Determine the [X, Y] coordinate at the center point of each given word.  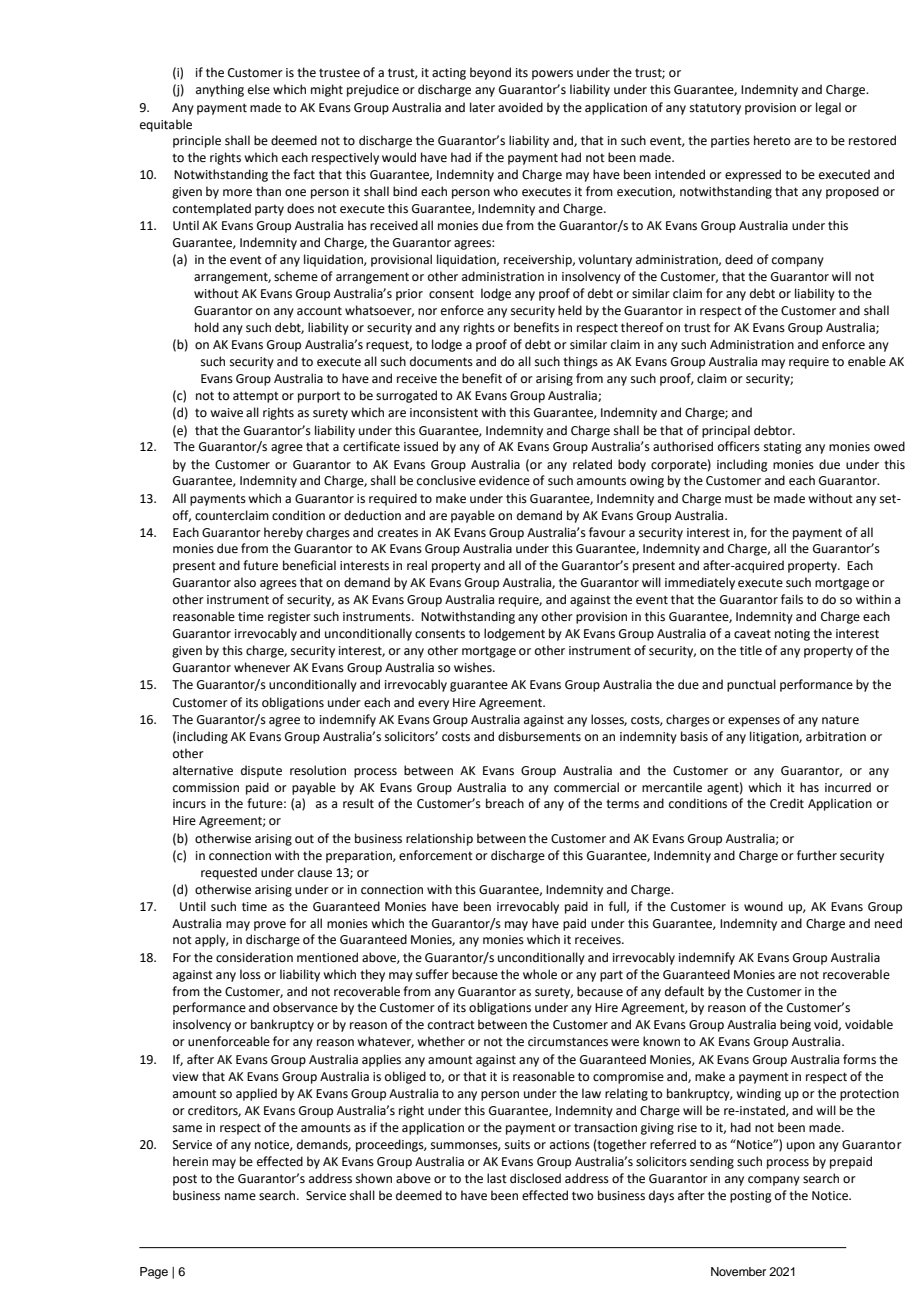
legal [828, 108]
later [482, 107]
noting [792, 635]
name [240, 1197]
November [738, 1271]
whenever [262, 667]
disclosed [535, 1178]
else [259, 89]
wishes [474, 667]
